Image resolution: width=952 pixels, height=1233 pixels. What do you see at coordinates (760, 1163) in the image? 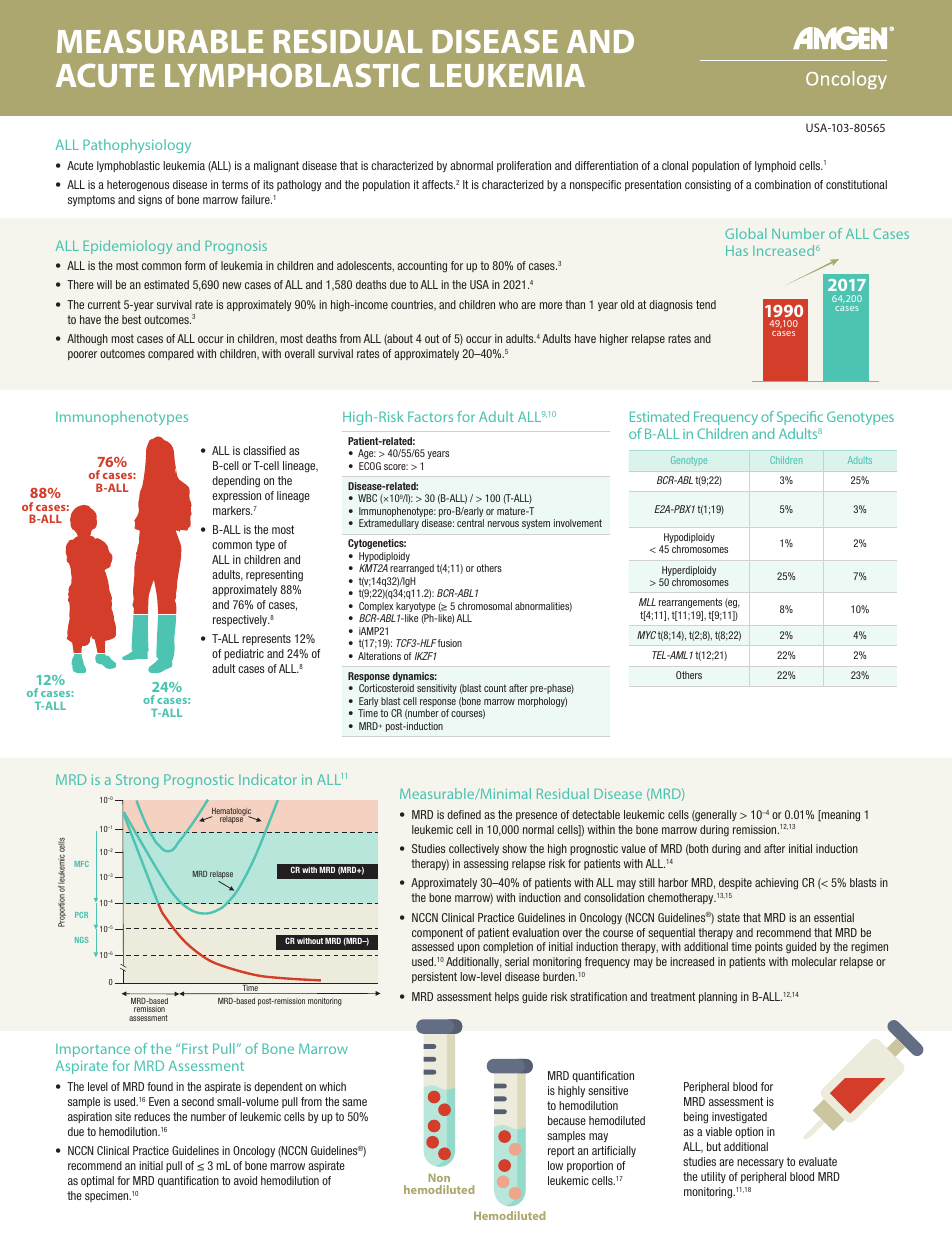
I see `necessary` at bounding box center [760, 1163].
